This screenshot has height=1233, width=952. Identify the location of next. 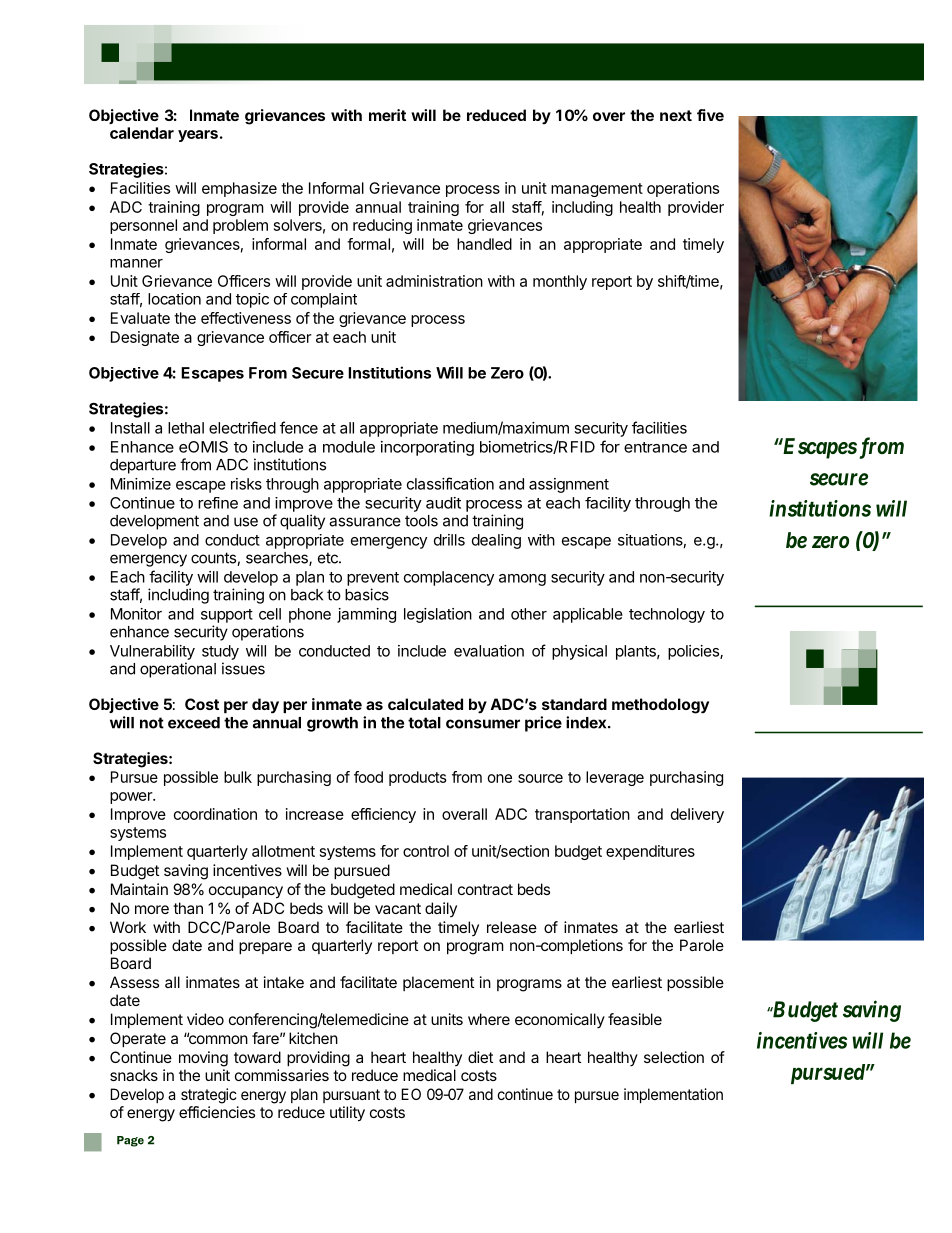
(676, 115).
